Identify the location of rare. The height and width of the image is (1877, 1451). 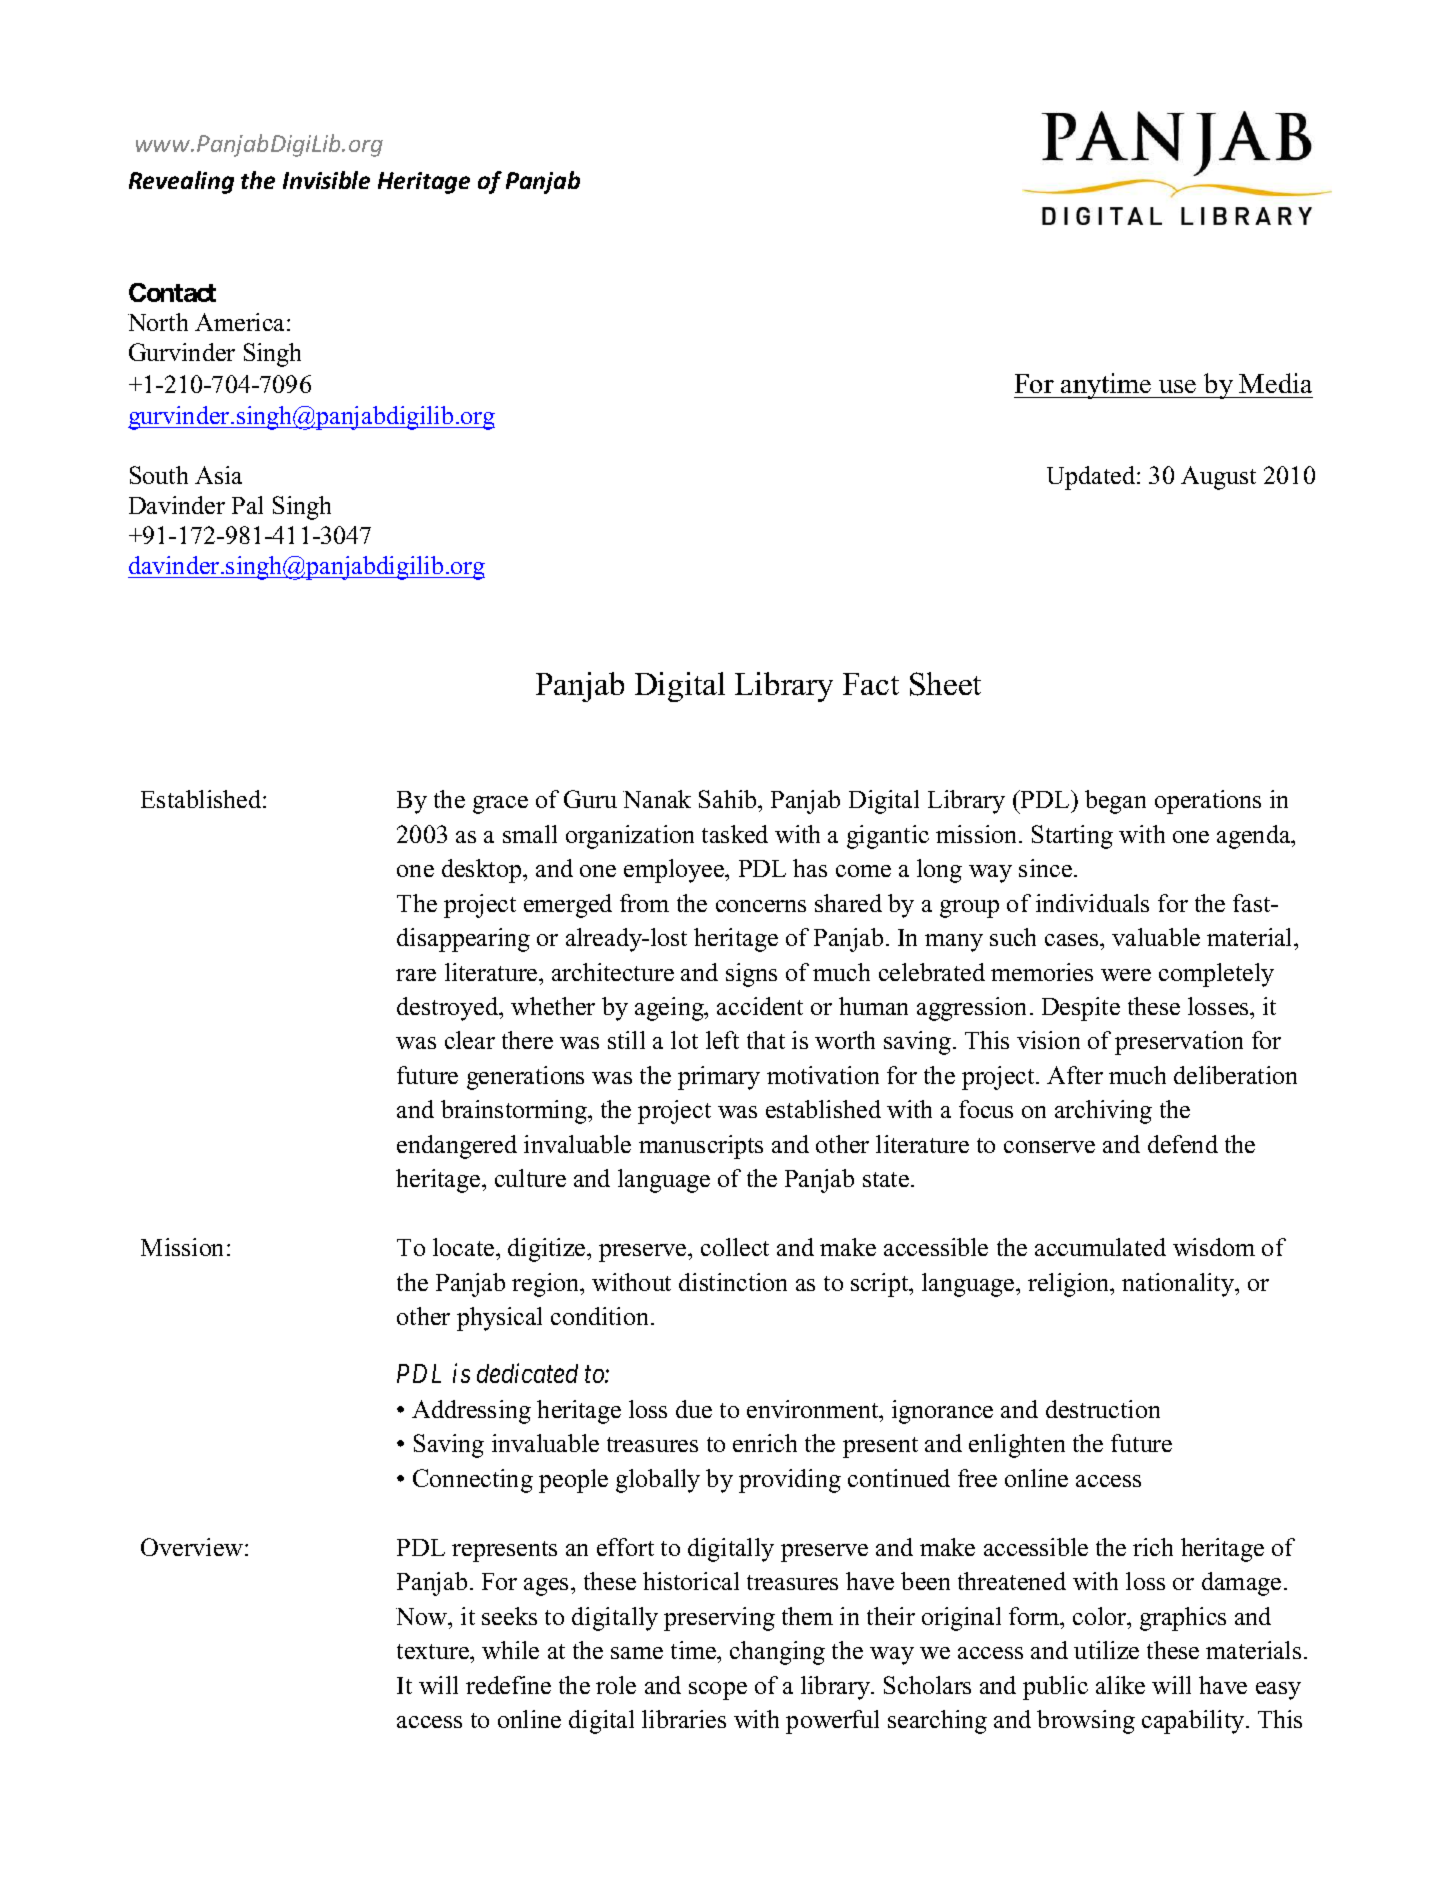
(416, 975).
